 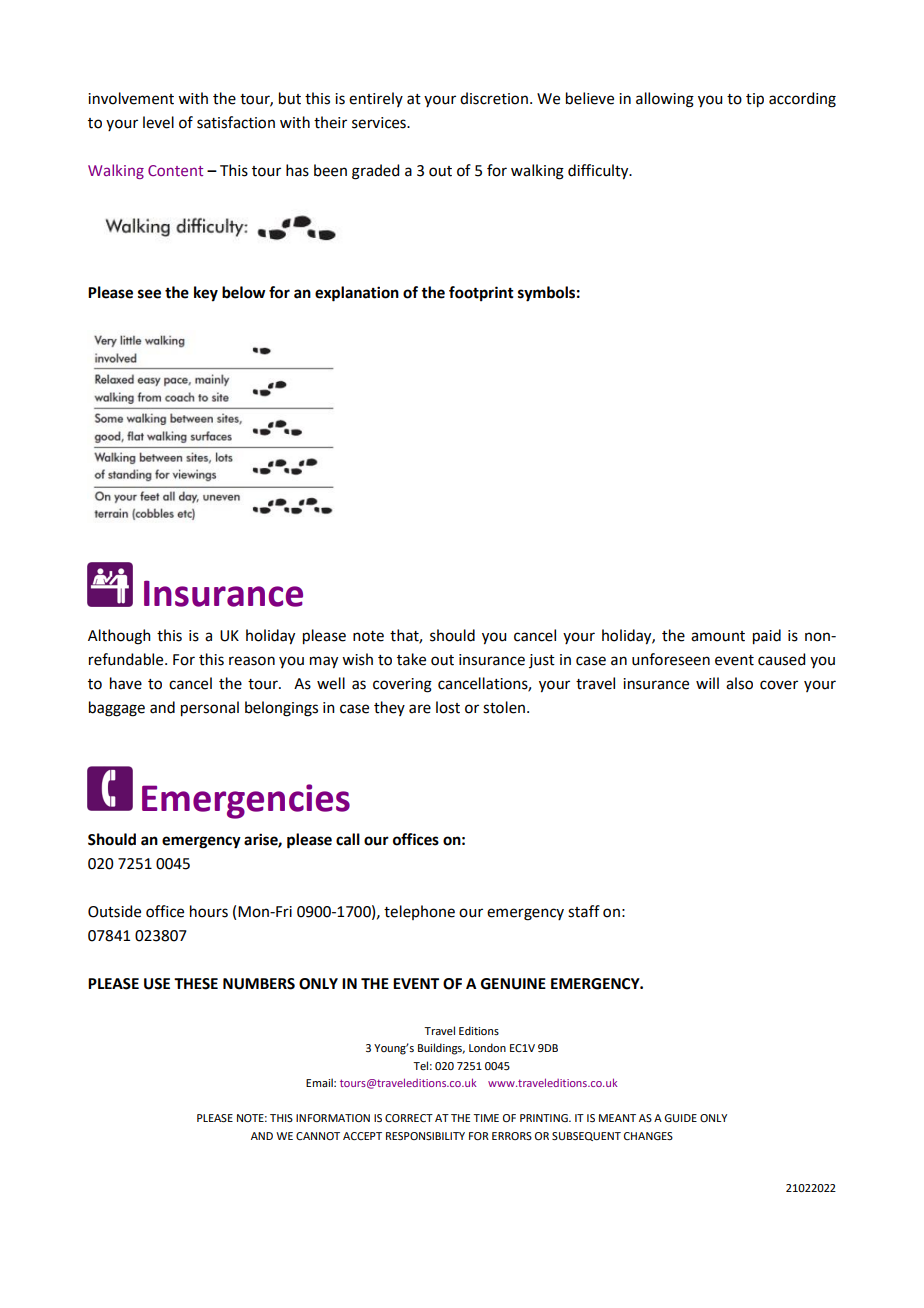 I want to click on lost, so click(x=448, y=707).
